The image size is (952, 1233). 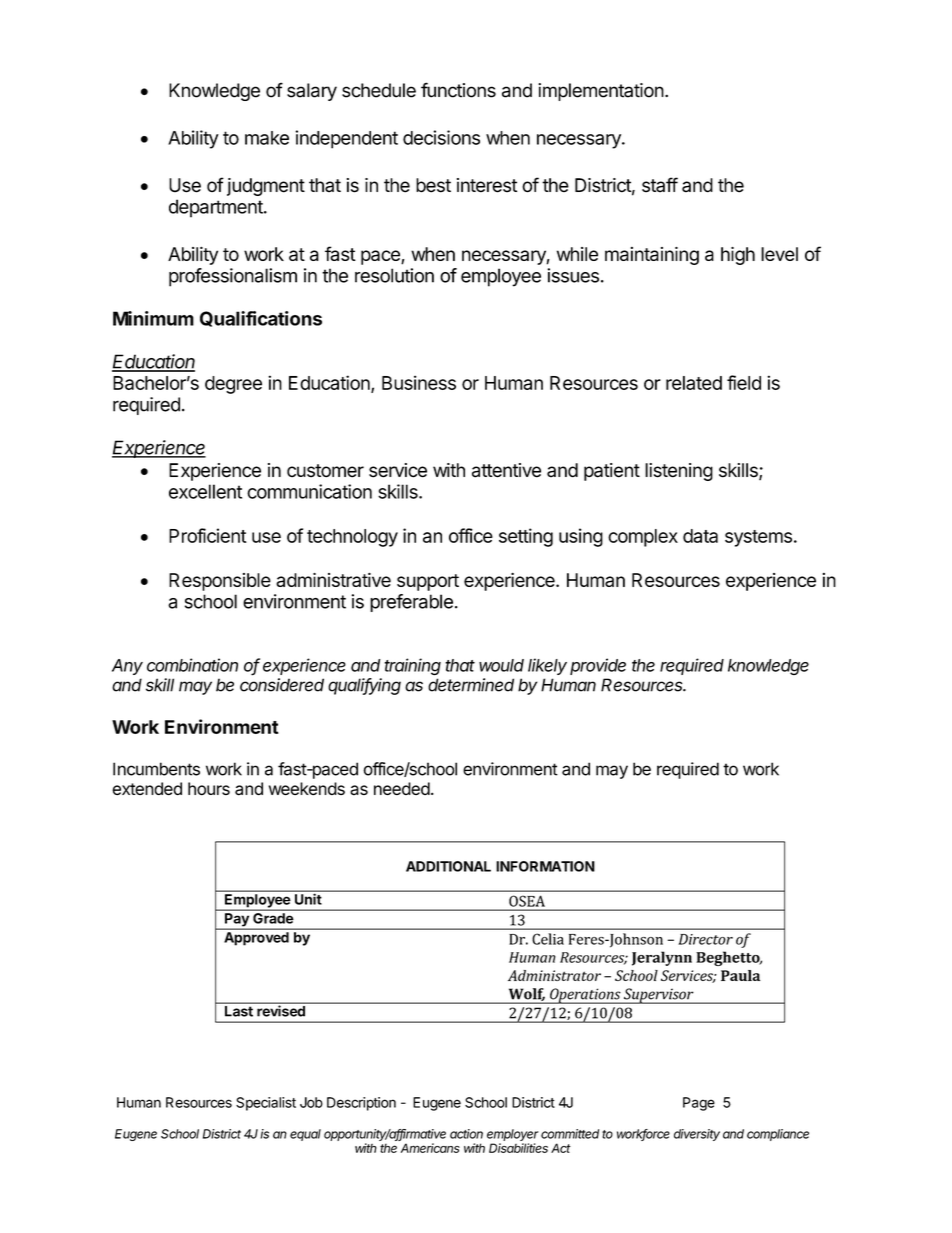 I want to click on Specialist, so click(x=266, y=1104).
